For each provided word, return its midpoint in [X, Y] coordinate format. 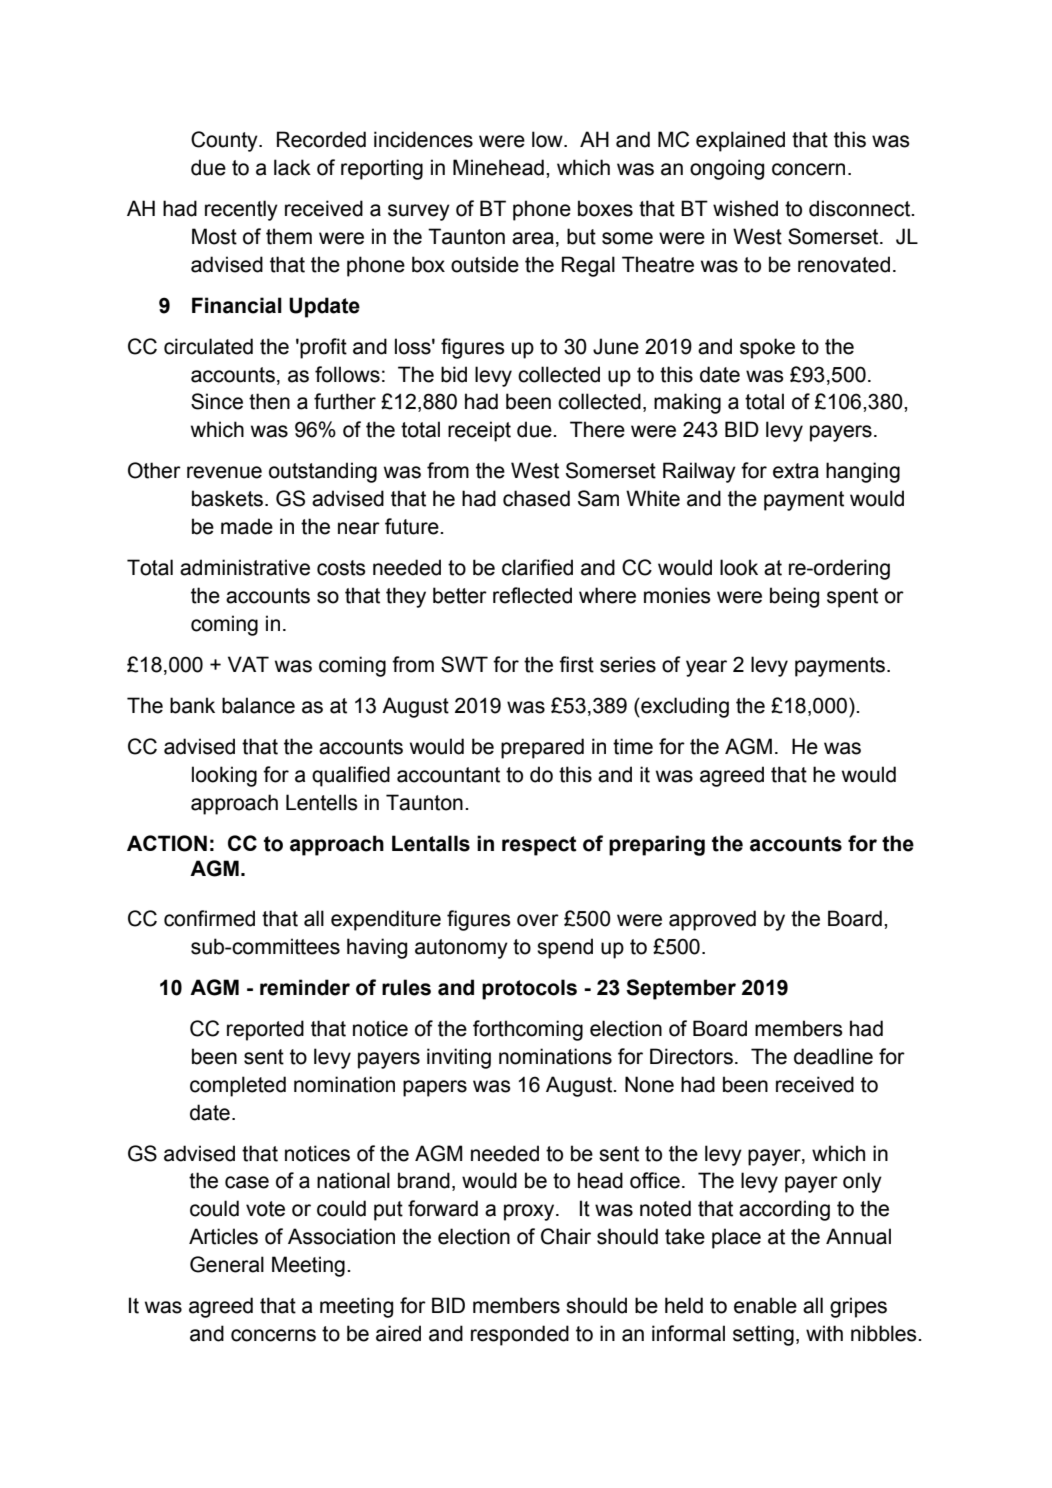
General [227, 1264]
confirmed [209, 918]
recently [241, 210]
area [533, 238]
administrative [245, 567]
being [794, 597]
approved [712, 920]
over [538, 920]
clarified [537, 567]
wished [745, 208]
